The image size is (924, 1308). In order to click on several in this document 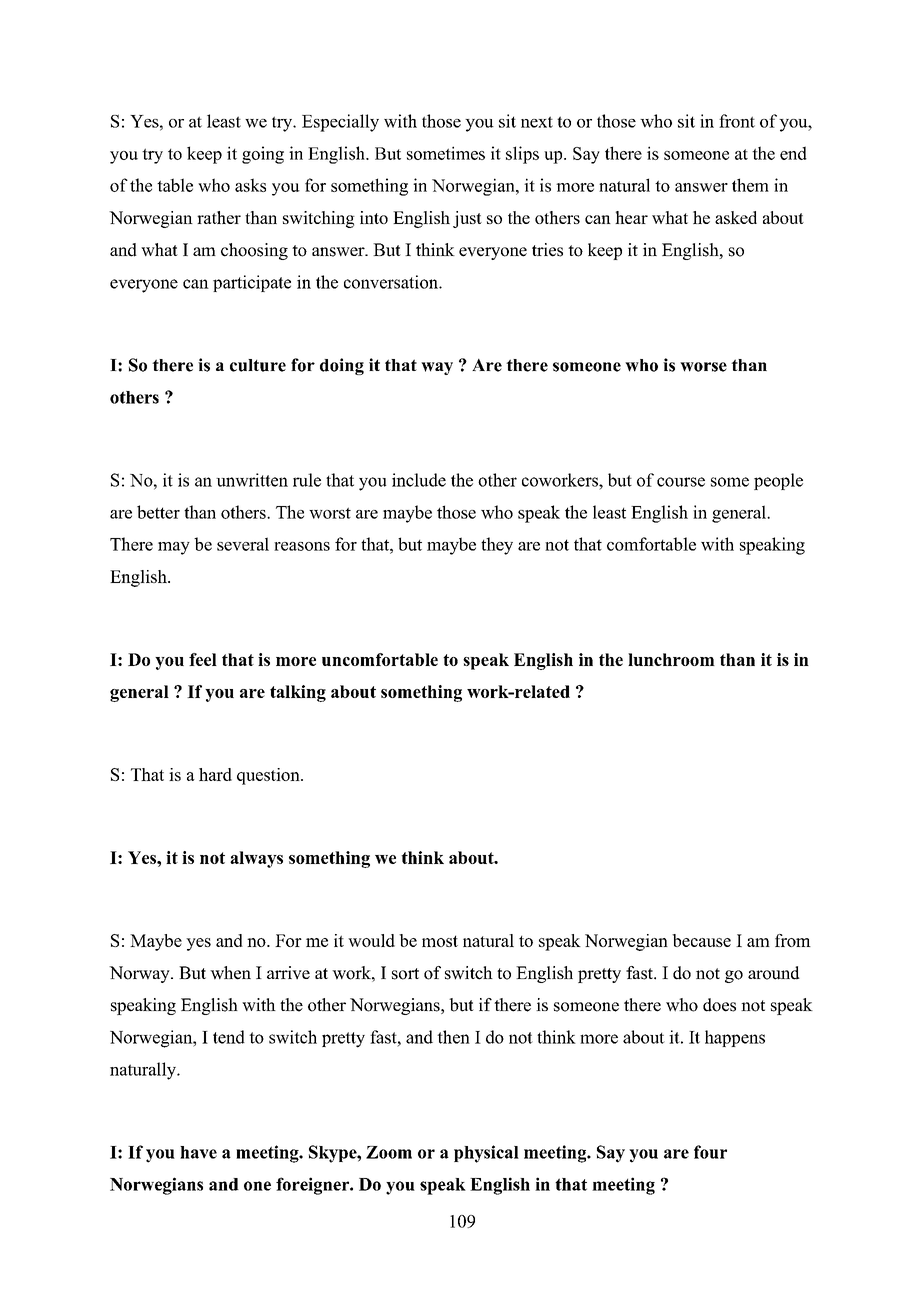, I will do `click(243, 544)`.
